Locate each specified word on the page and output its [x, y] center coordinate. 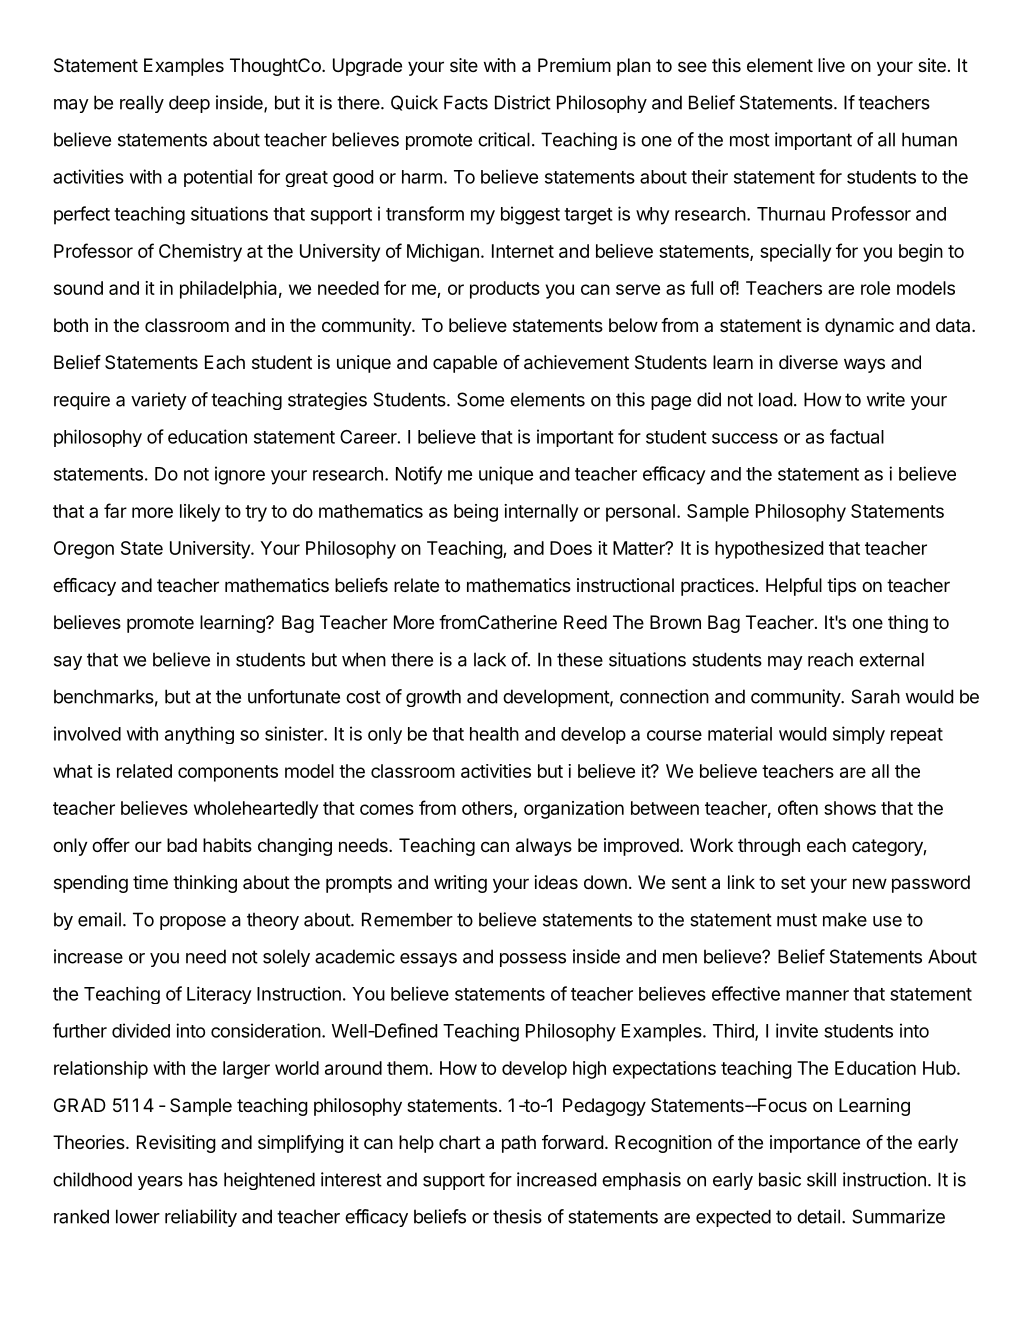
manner [817, 995]
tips [841, 587]
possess [533, 960]
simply [859, 735]
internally [541, 513]
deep [189, 104]
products [505, 290]
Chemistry [200, 253]
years [160, 1183]
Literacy [219, 995]
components [228, 773]
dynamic [859, 327]
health [494, 734]
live [831, 65]
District [523, 102]
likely [200, 513]
